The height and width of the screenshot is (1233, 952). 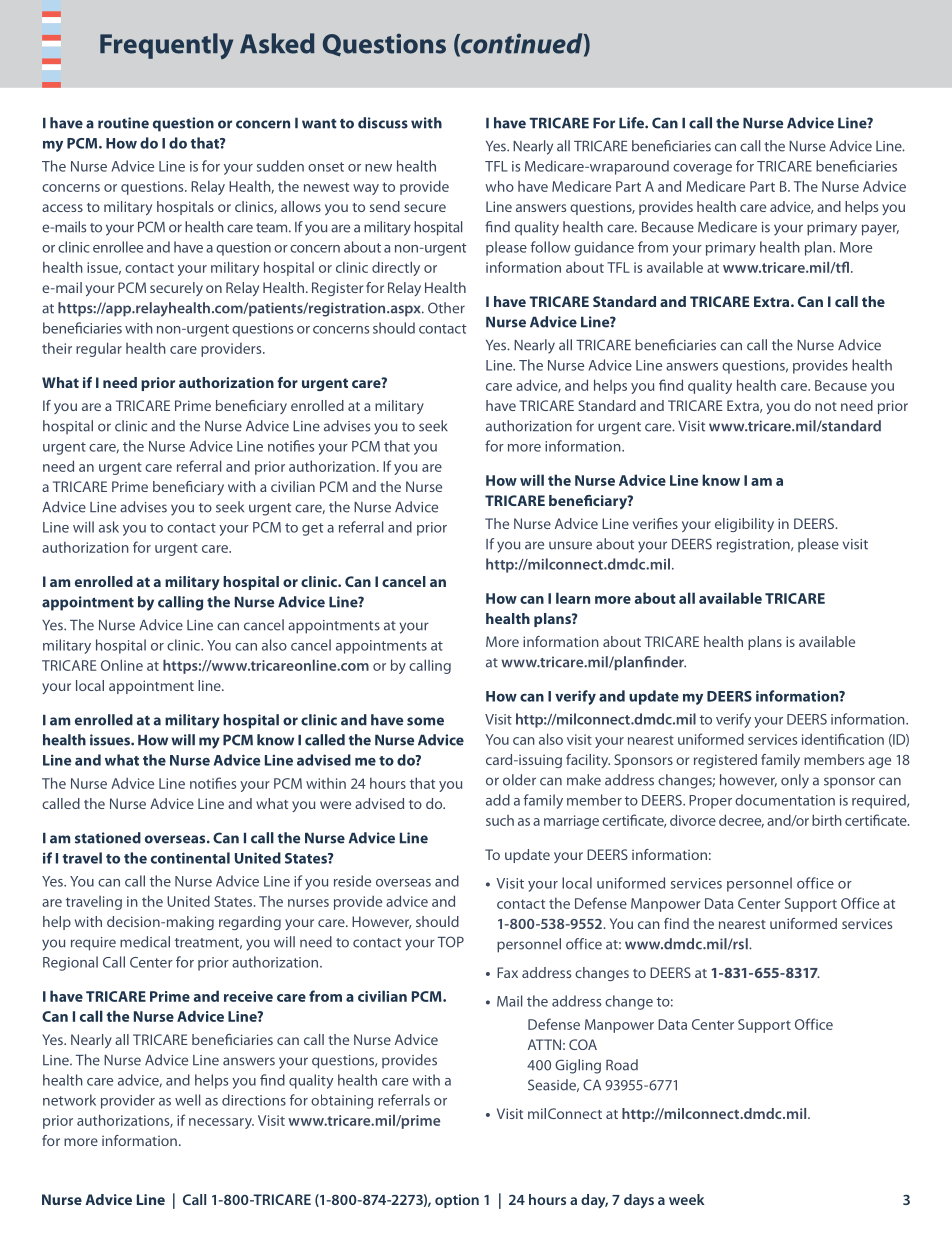 I want to click on identification, so click(x=843, y=739).
